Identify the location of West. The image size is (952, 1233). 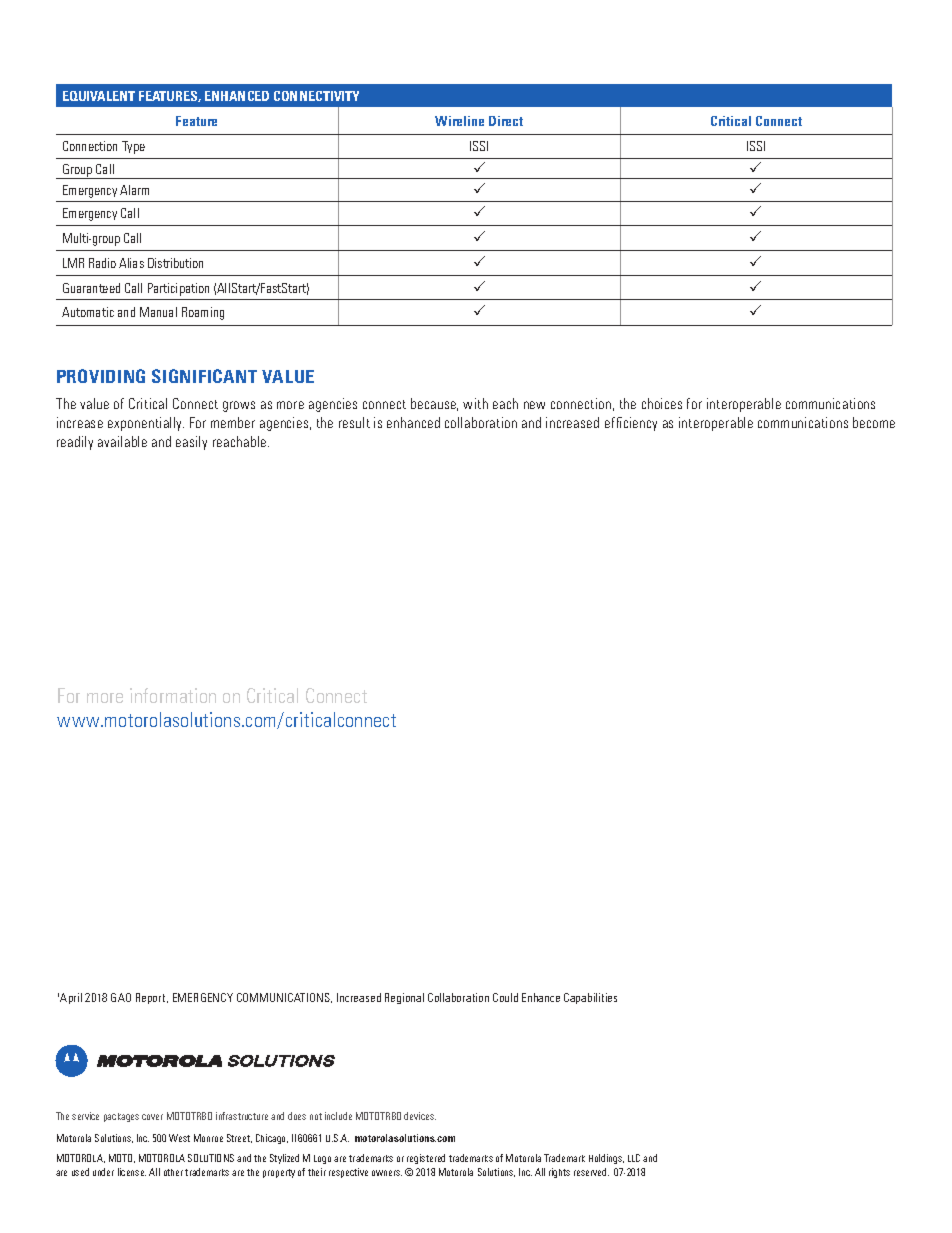
(179, 1138).
